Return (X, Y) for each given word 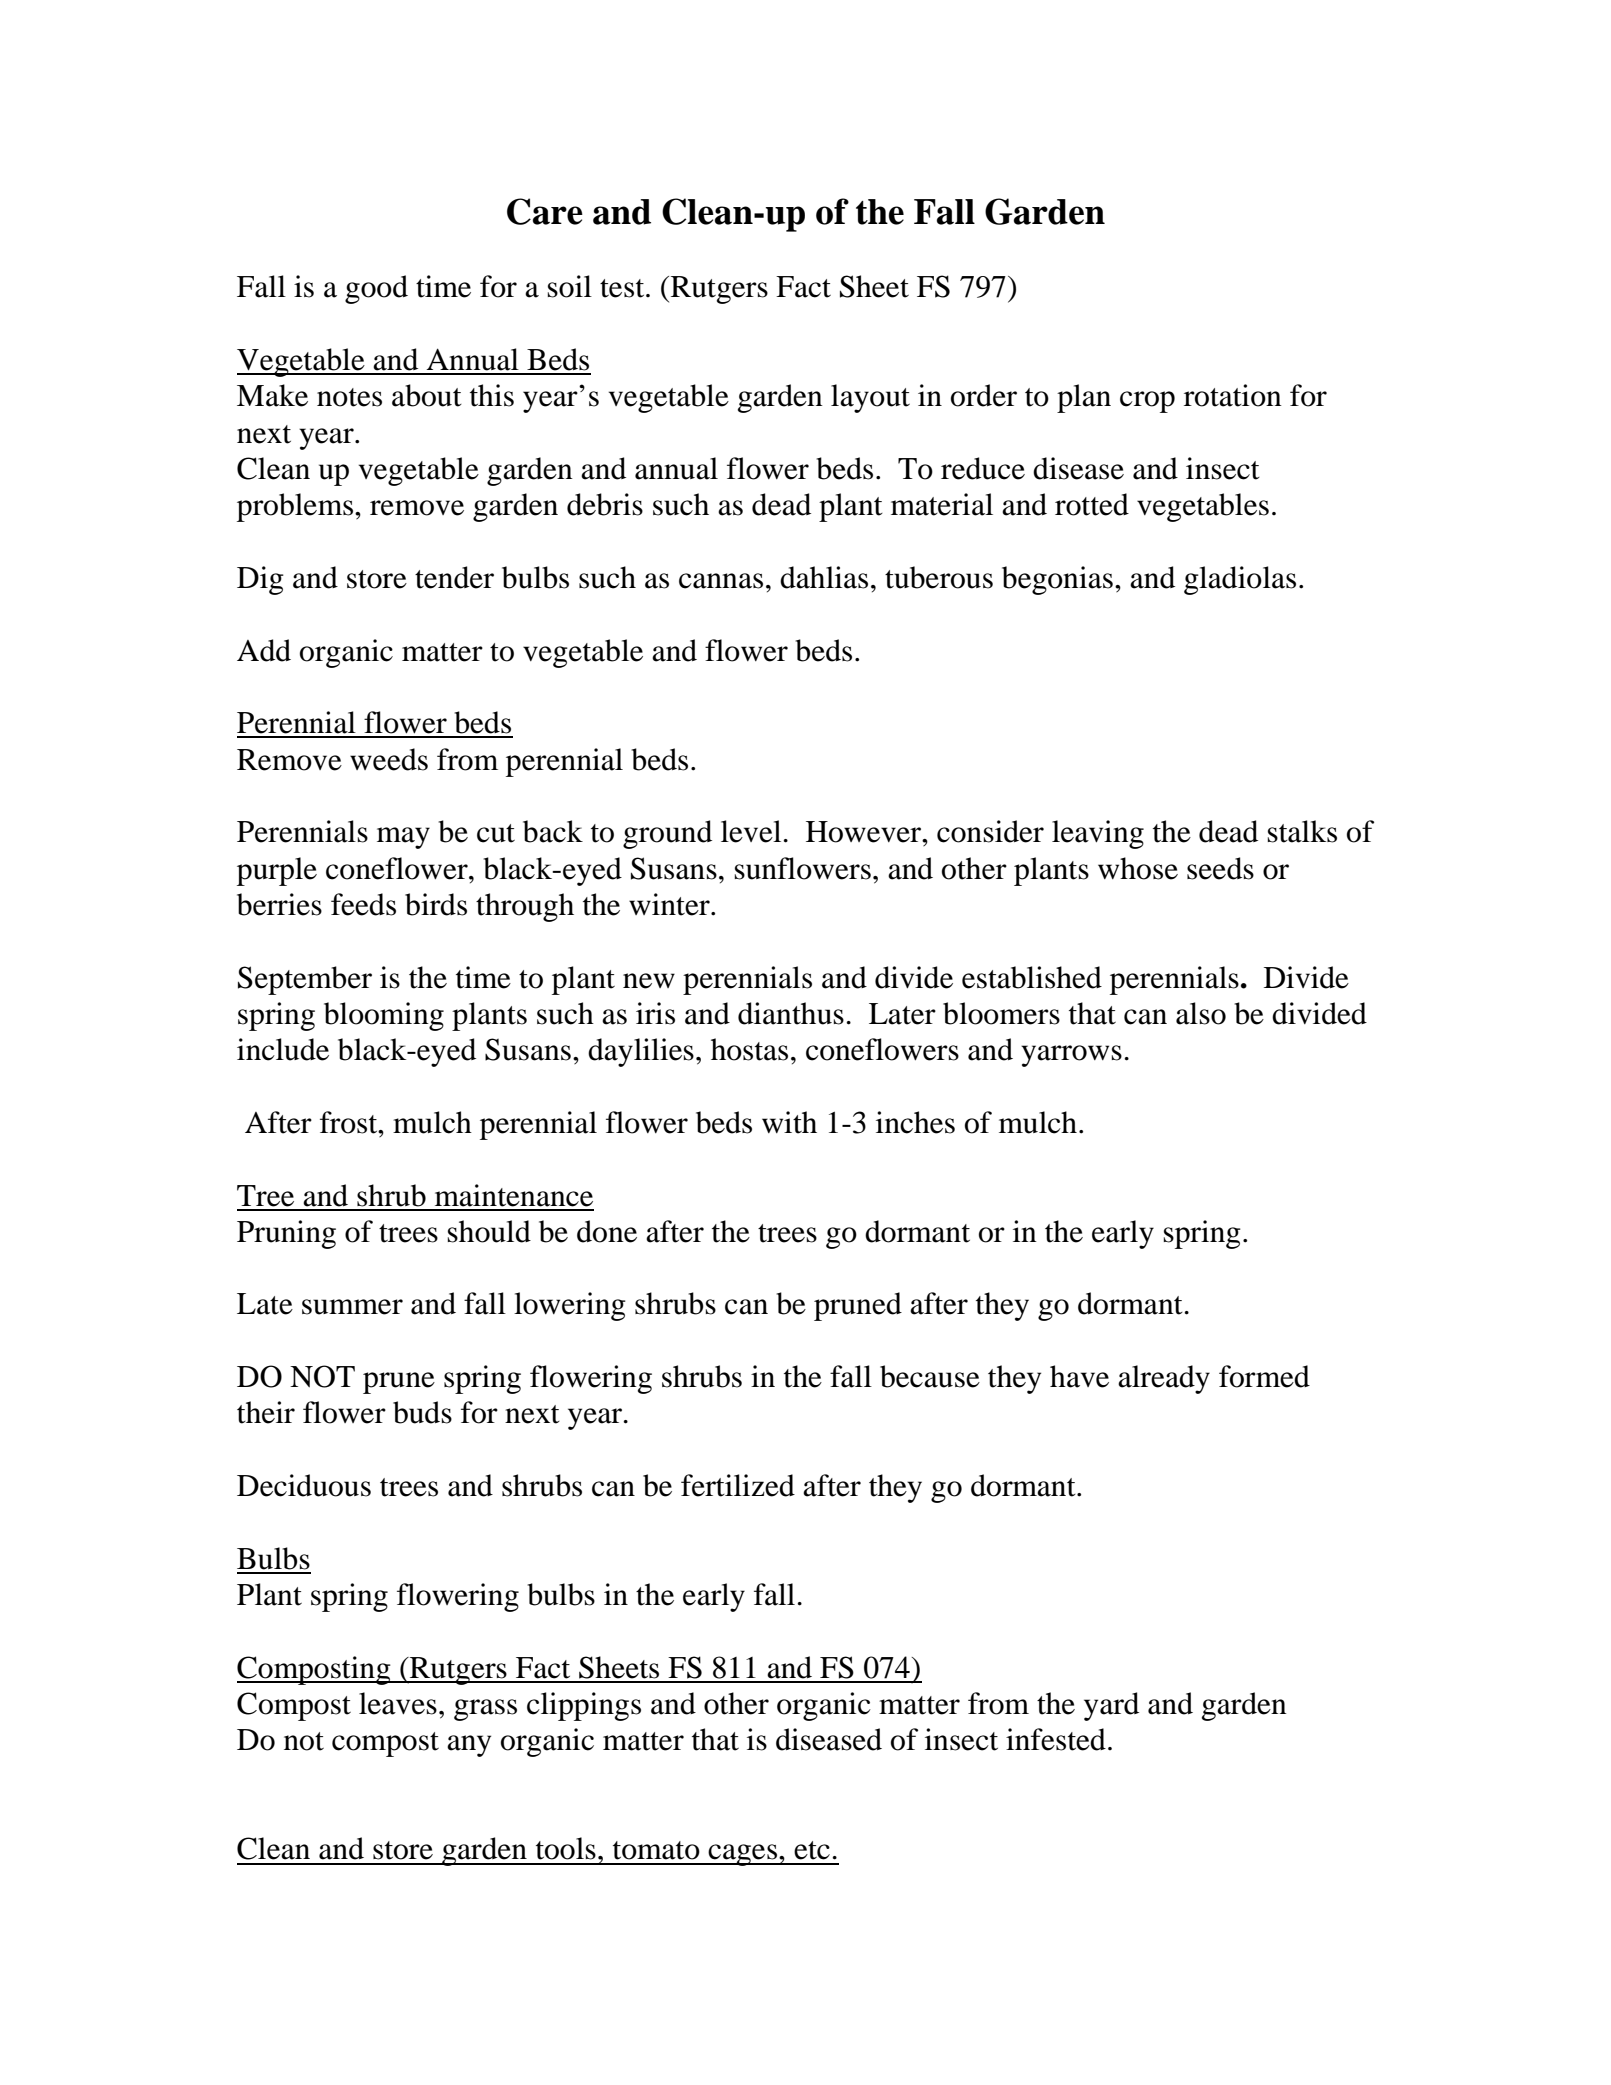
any (469, 1746)
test (623, 288)
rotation (1233, 395)
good (376, 289)
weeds (389, 759)
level (752, 831)
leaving (1098, 834)
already (1164, 1379)
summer (352, 1307)
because (930, 1376)
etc (812, 1850)
